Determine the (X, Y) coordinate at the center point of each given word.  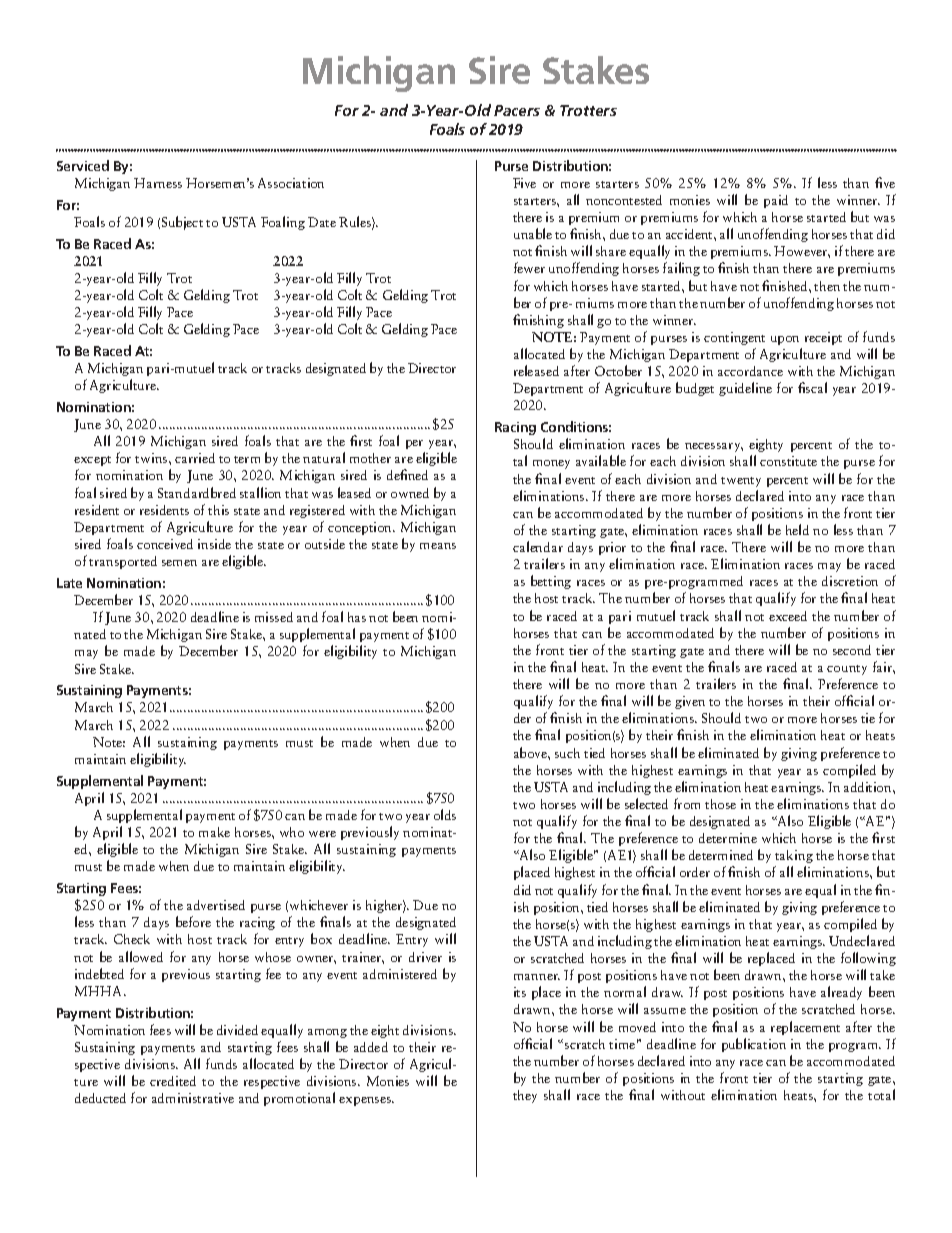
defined (407, 474)
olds (445, 814)
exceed (788, 616)
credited (173, 1081)
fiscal (812, 387)
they (525, 1096)
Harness (158, 183)
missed (274, 617)
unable (533, 233)
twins (152, 458)
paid (776, 201)
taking (794, 856)
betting (551, 582)
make (214, 832)
